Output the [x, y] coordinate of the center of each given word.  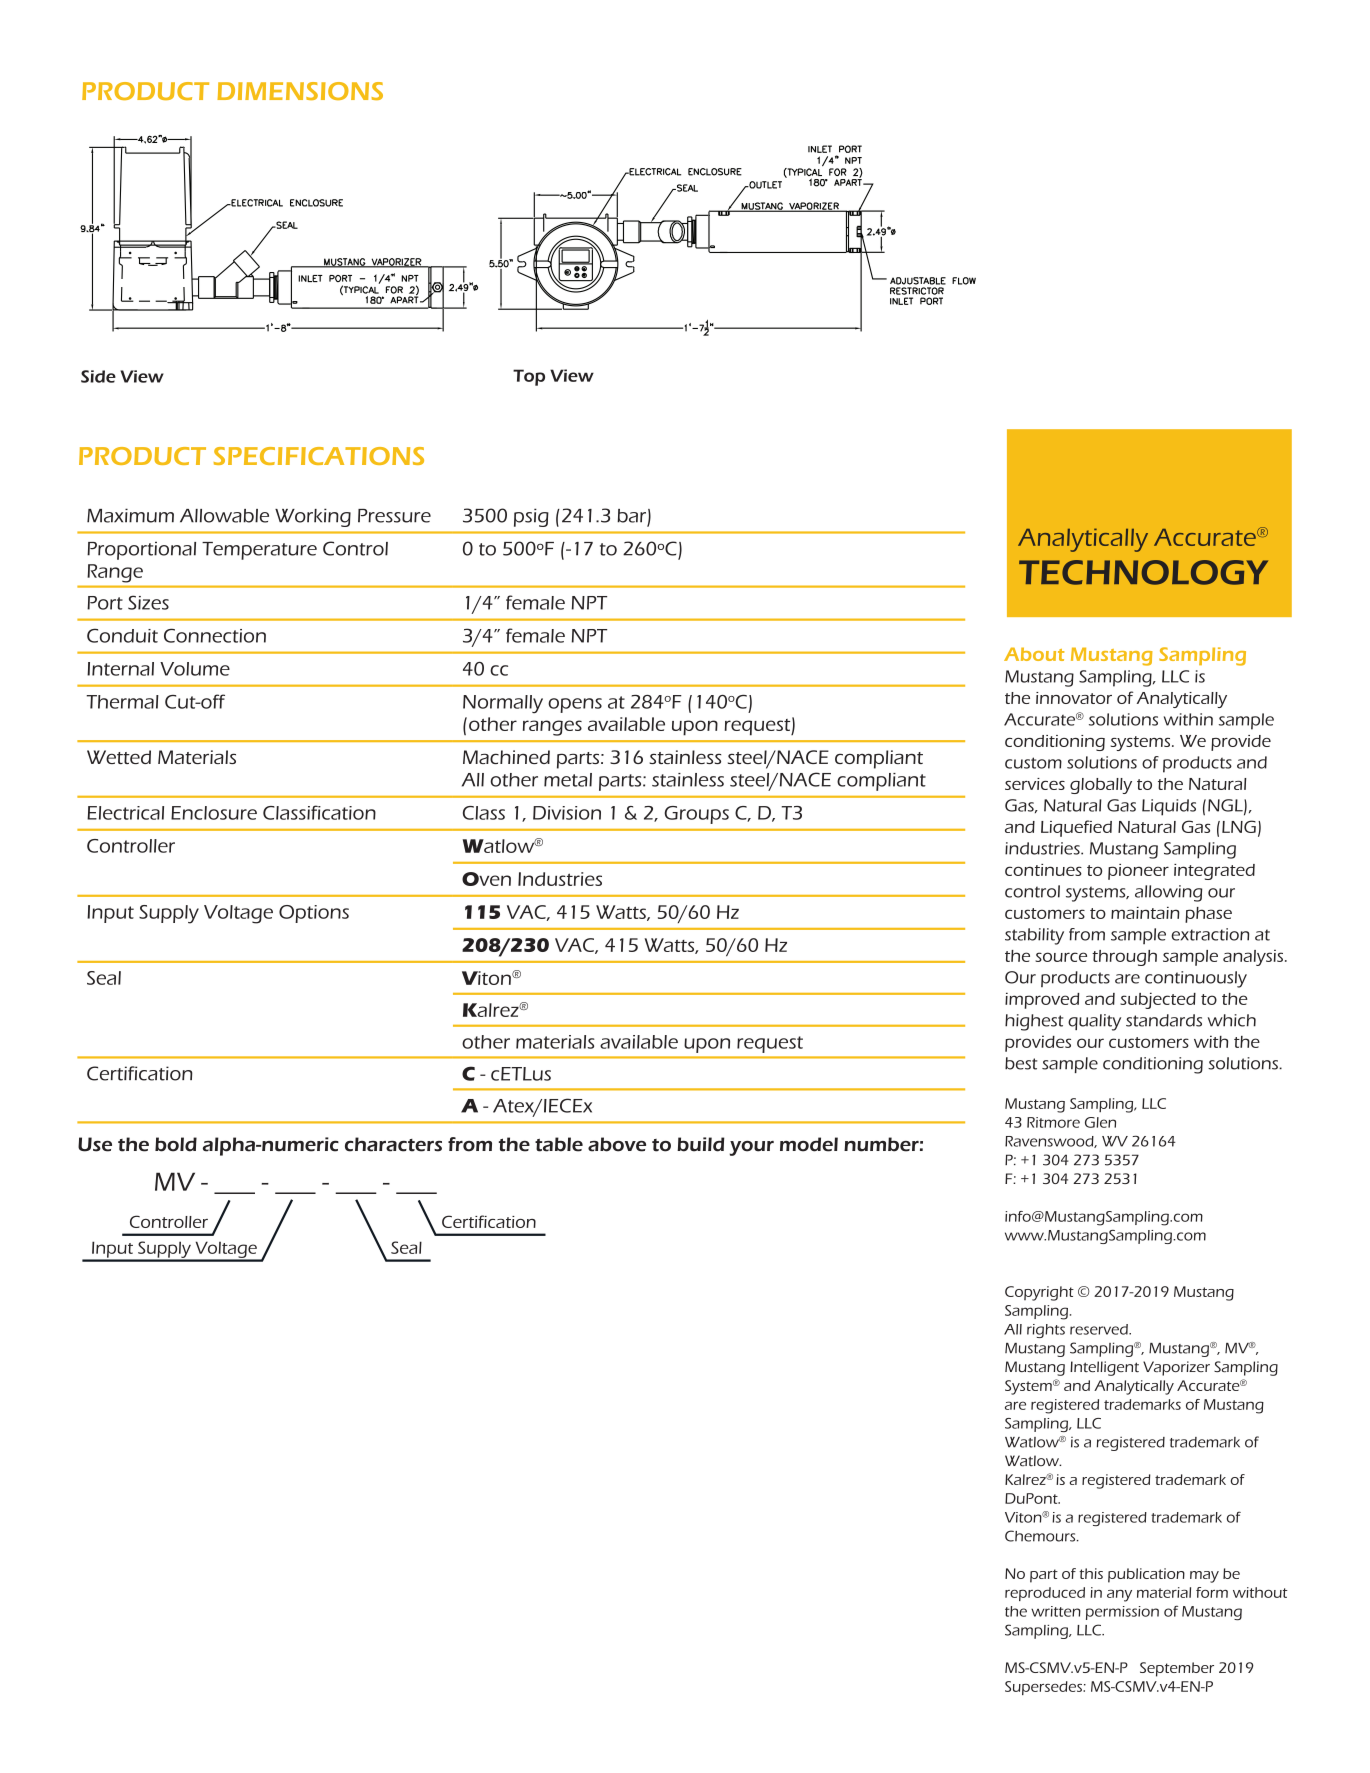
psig [531, 517]
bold [176, 1144]
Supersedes [1044, 1688]
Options [314, 914]
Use [95, 1144]
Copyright [1039, 1293]
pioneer [1138, 872]
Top [529, 377]
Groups [696, 815]
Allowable [224, 516]
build [701, 1144]
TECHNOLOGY [1143, 572]
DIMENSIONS [300, 91]
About [1034, 654]
